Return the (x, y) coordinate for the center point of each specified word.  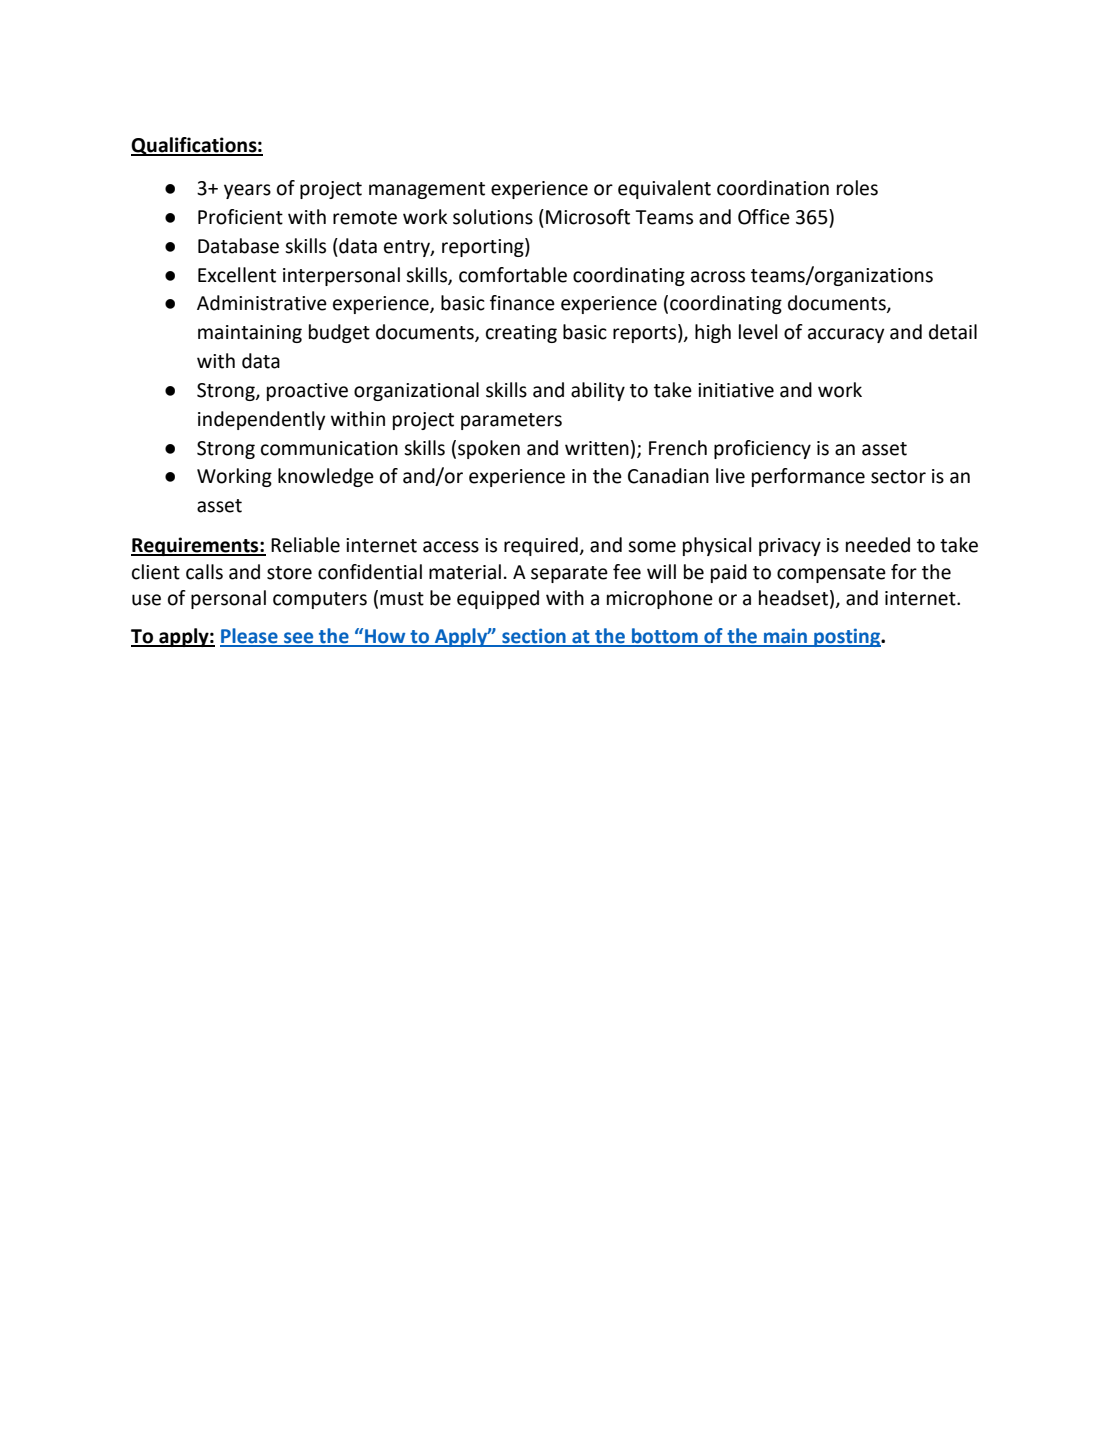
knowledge (326, 477)
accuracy (846, 335)
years (247, 191)
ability (598, 391)
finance (522, 303)
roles (857, 188)
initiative (736, 390)
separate (569, 574)
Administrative (262, 303)
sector (898, 477)
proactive (307, 392)
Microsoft (588, 217)
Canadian (668, 476)
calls (204, 572)
